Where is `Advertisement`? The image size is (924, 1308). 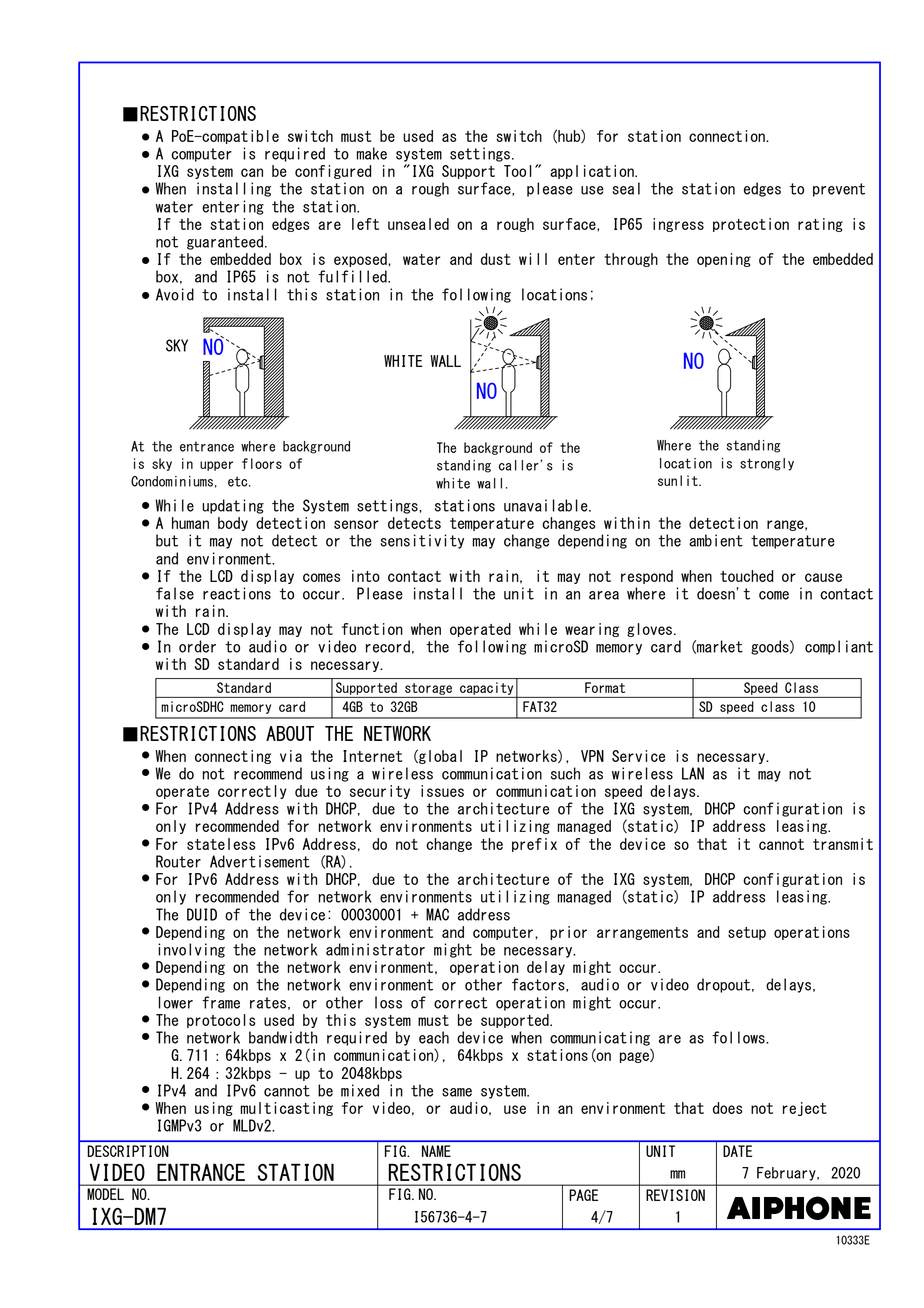 Advertisement is located at coordinates (260, 861).
